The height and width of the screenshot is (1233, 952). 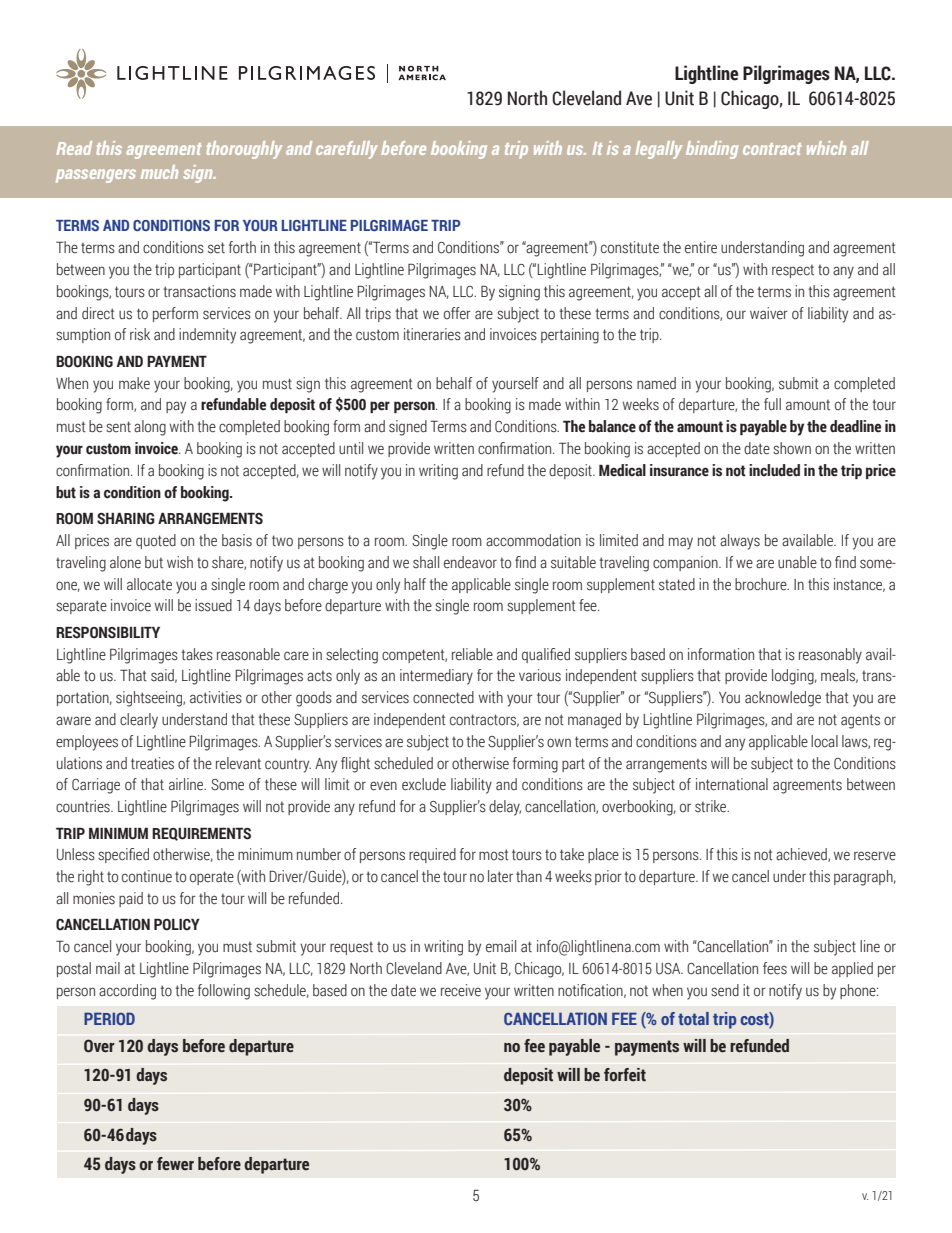 I want to click on accommodation, so click(x=533, y=540).
